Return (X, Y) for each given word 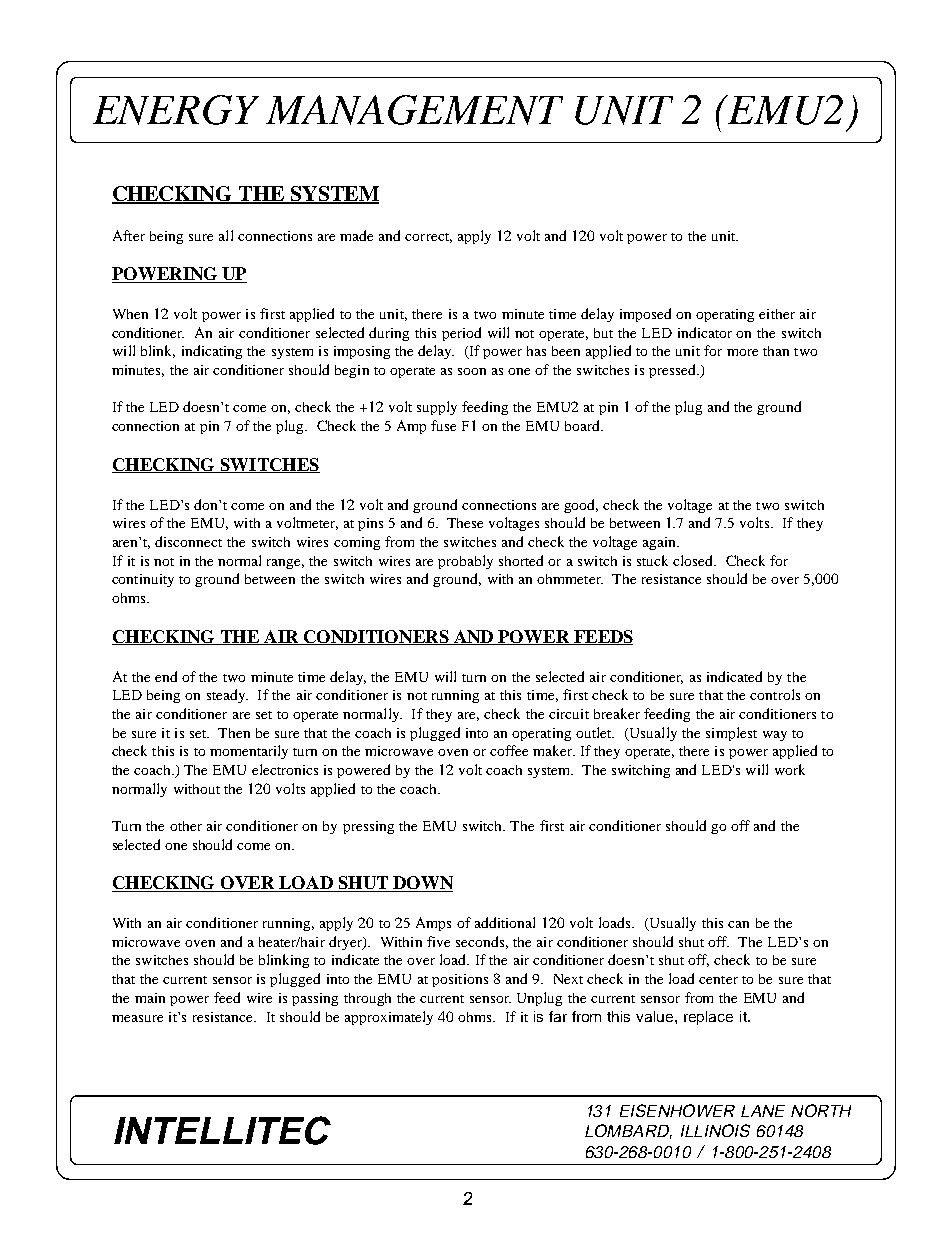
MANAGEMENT (414, 110)
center (718, 980)
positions (460, 980)
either (777, 314)
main (150, 998)
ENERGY (176, 110)
